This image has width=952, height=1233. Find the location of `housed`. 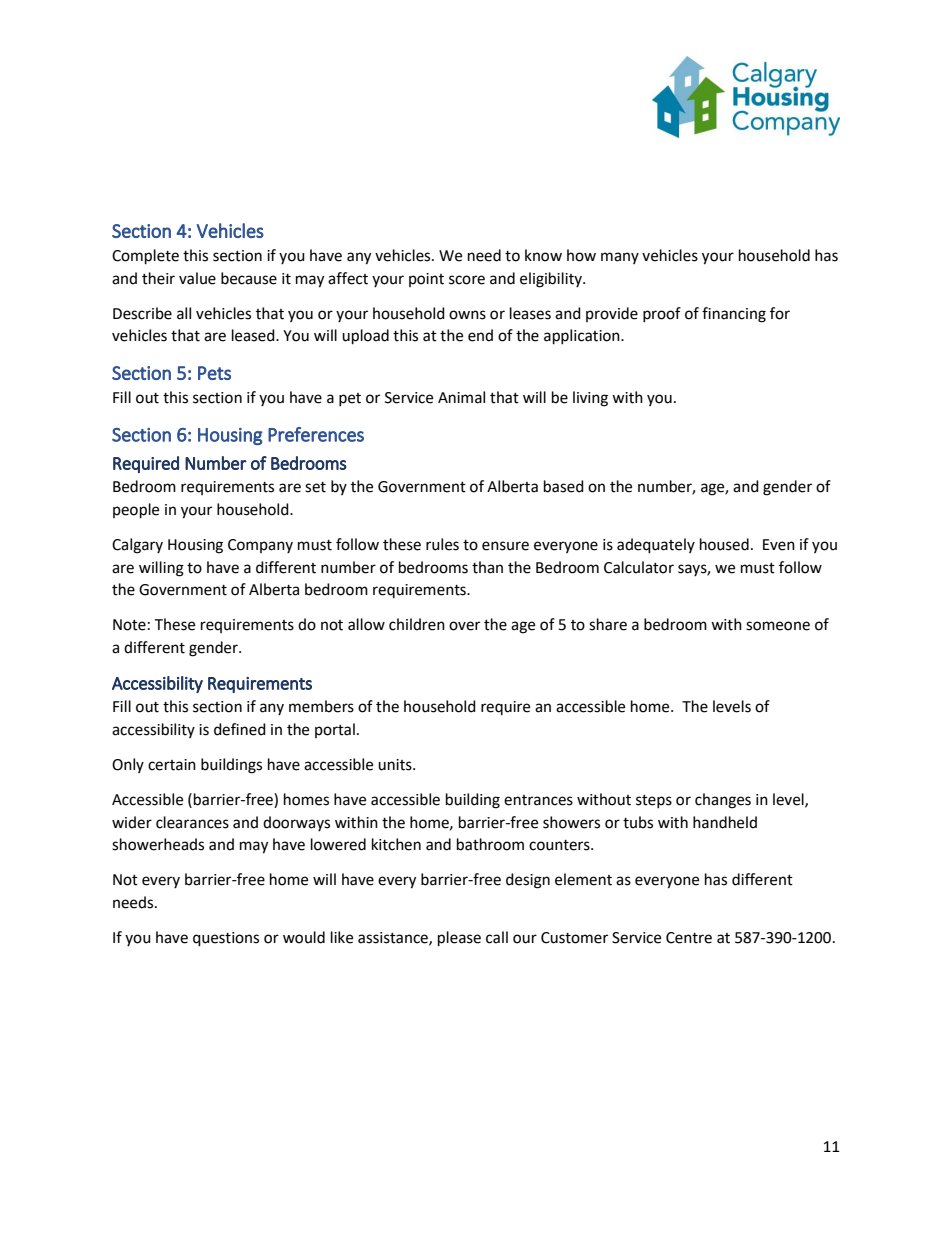

housed is located at coordinates (724, 544).
